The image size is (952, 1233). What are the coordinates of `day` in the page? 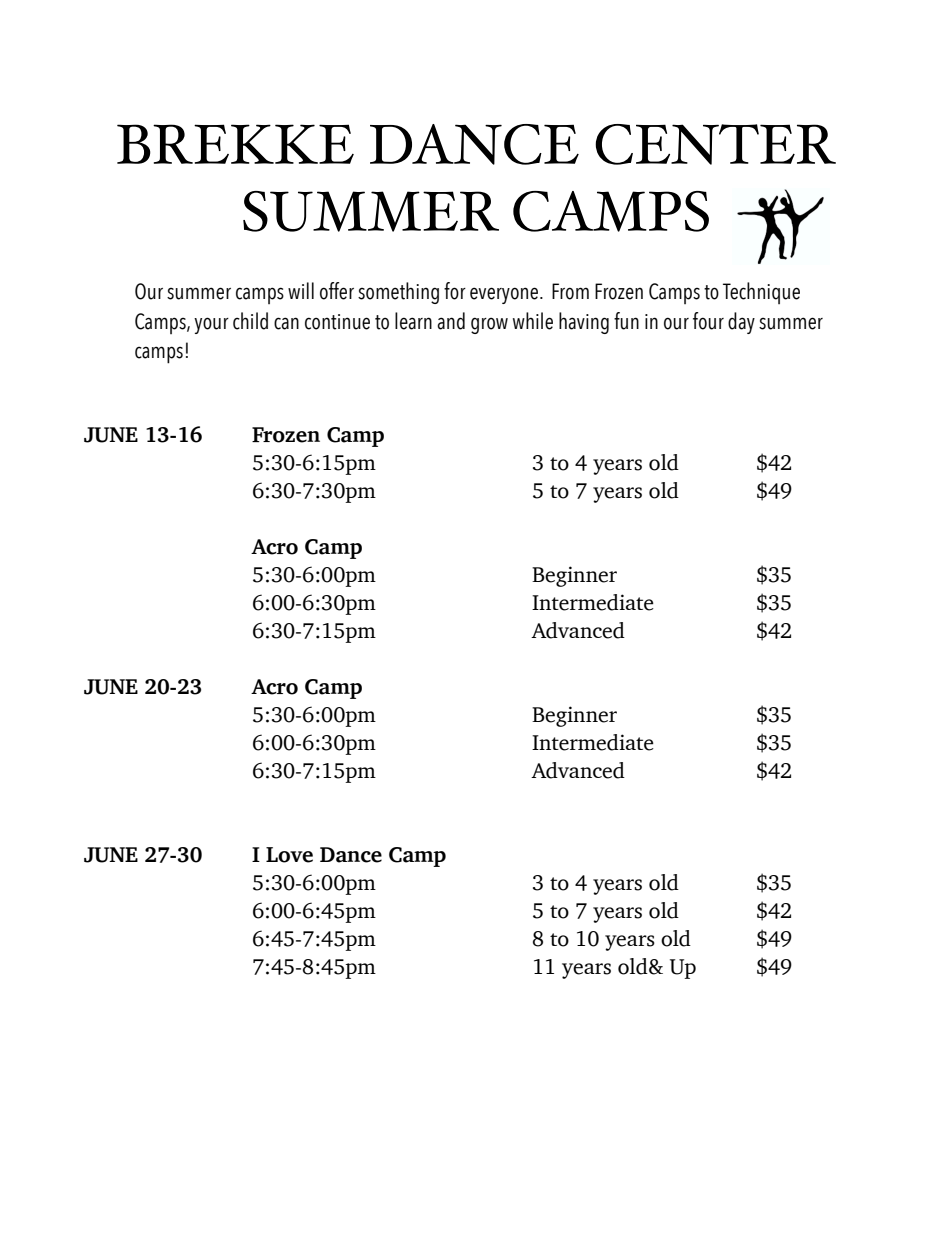 It's located at (741, 323).
